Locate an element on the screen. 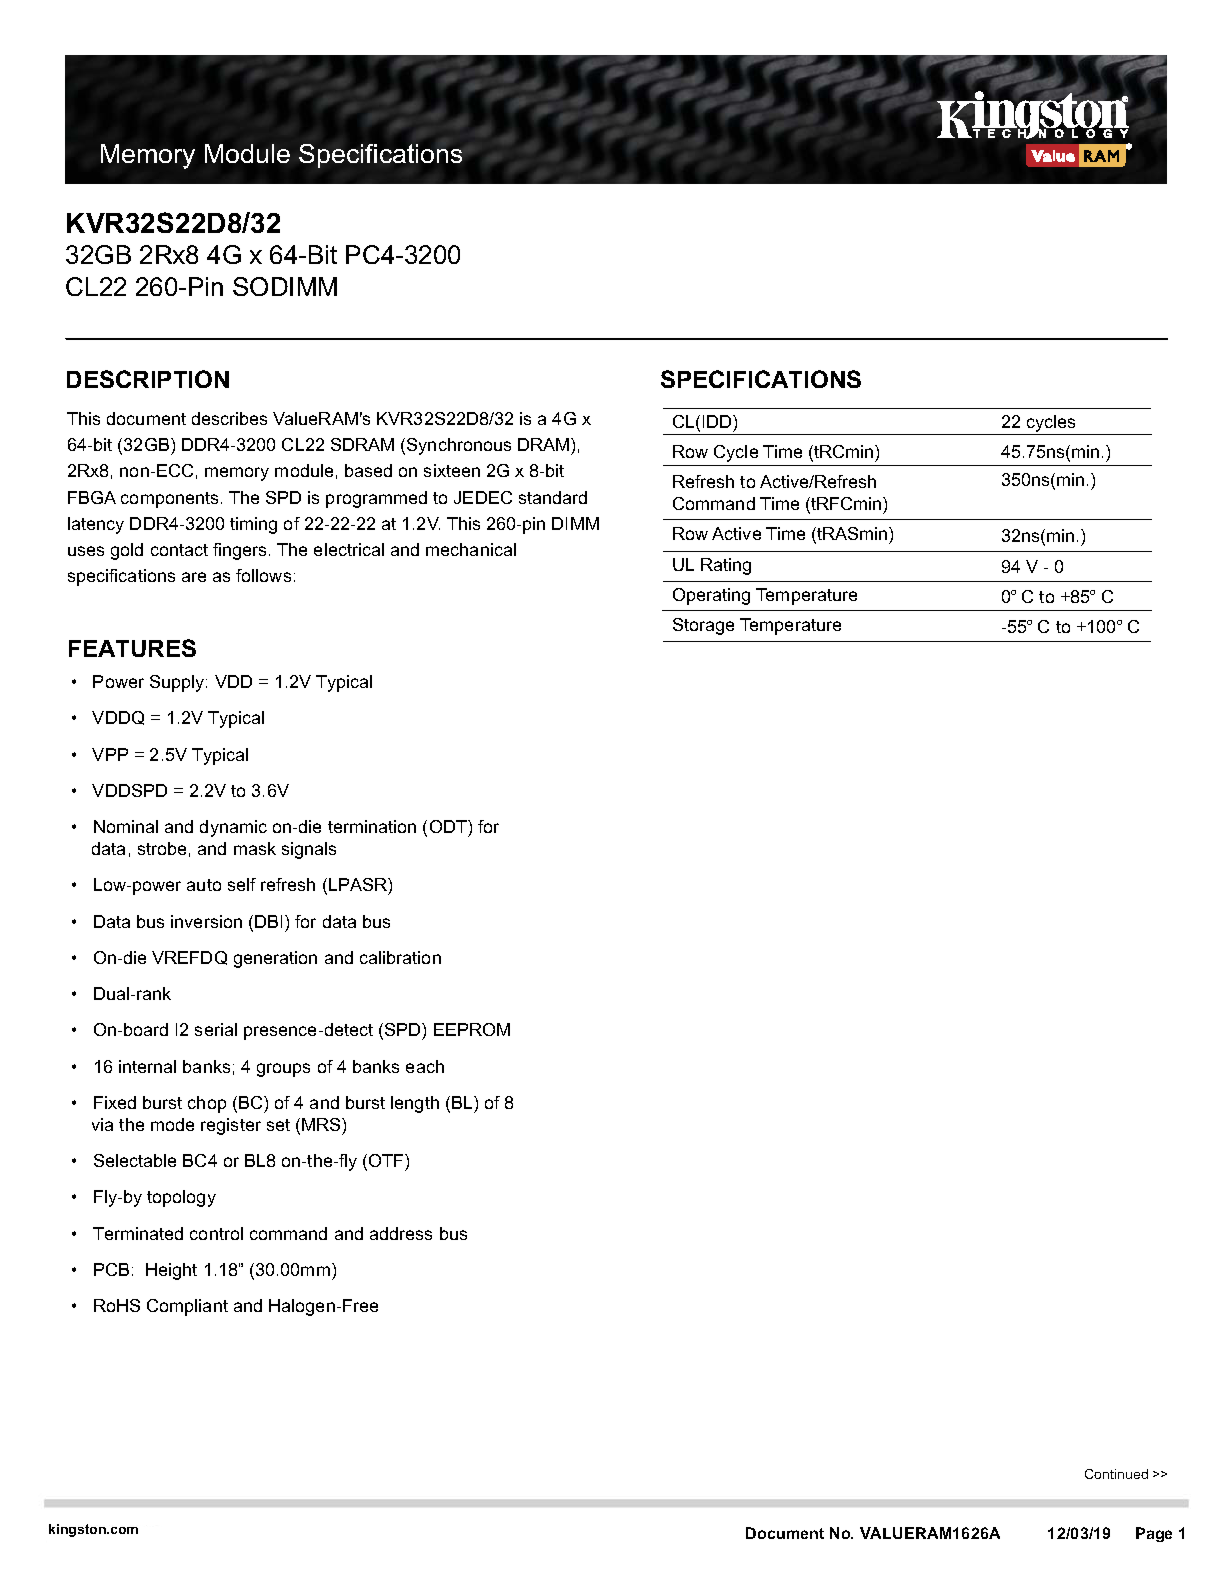 The height and width of the screenshot is (1594, 1232). describes is located at coordinates (229, 418).
